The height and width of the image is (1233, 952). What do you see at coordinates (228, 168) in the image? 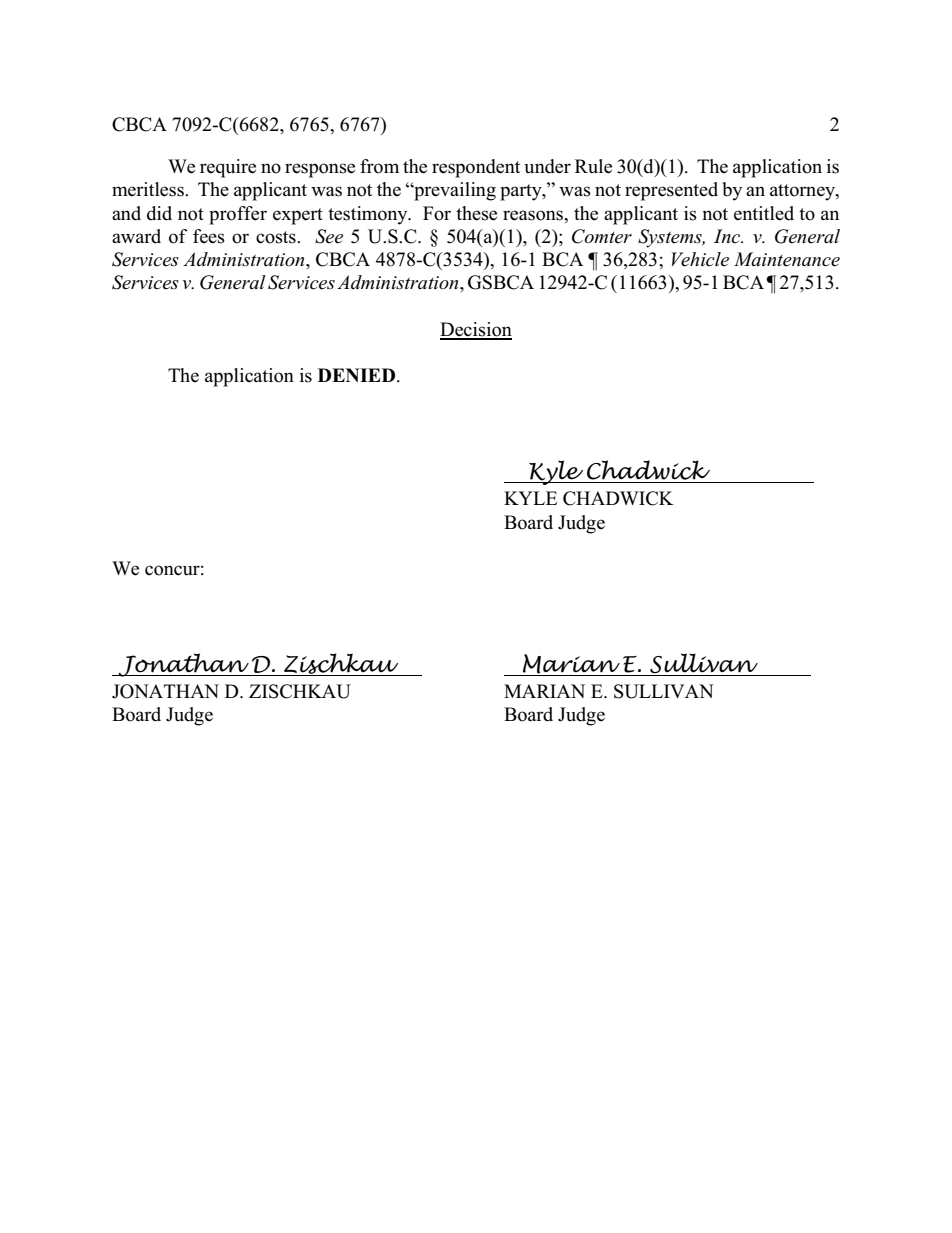
I see `require` at bounding box center [228, 168].
